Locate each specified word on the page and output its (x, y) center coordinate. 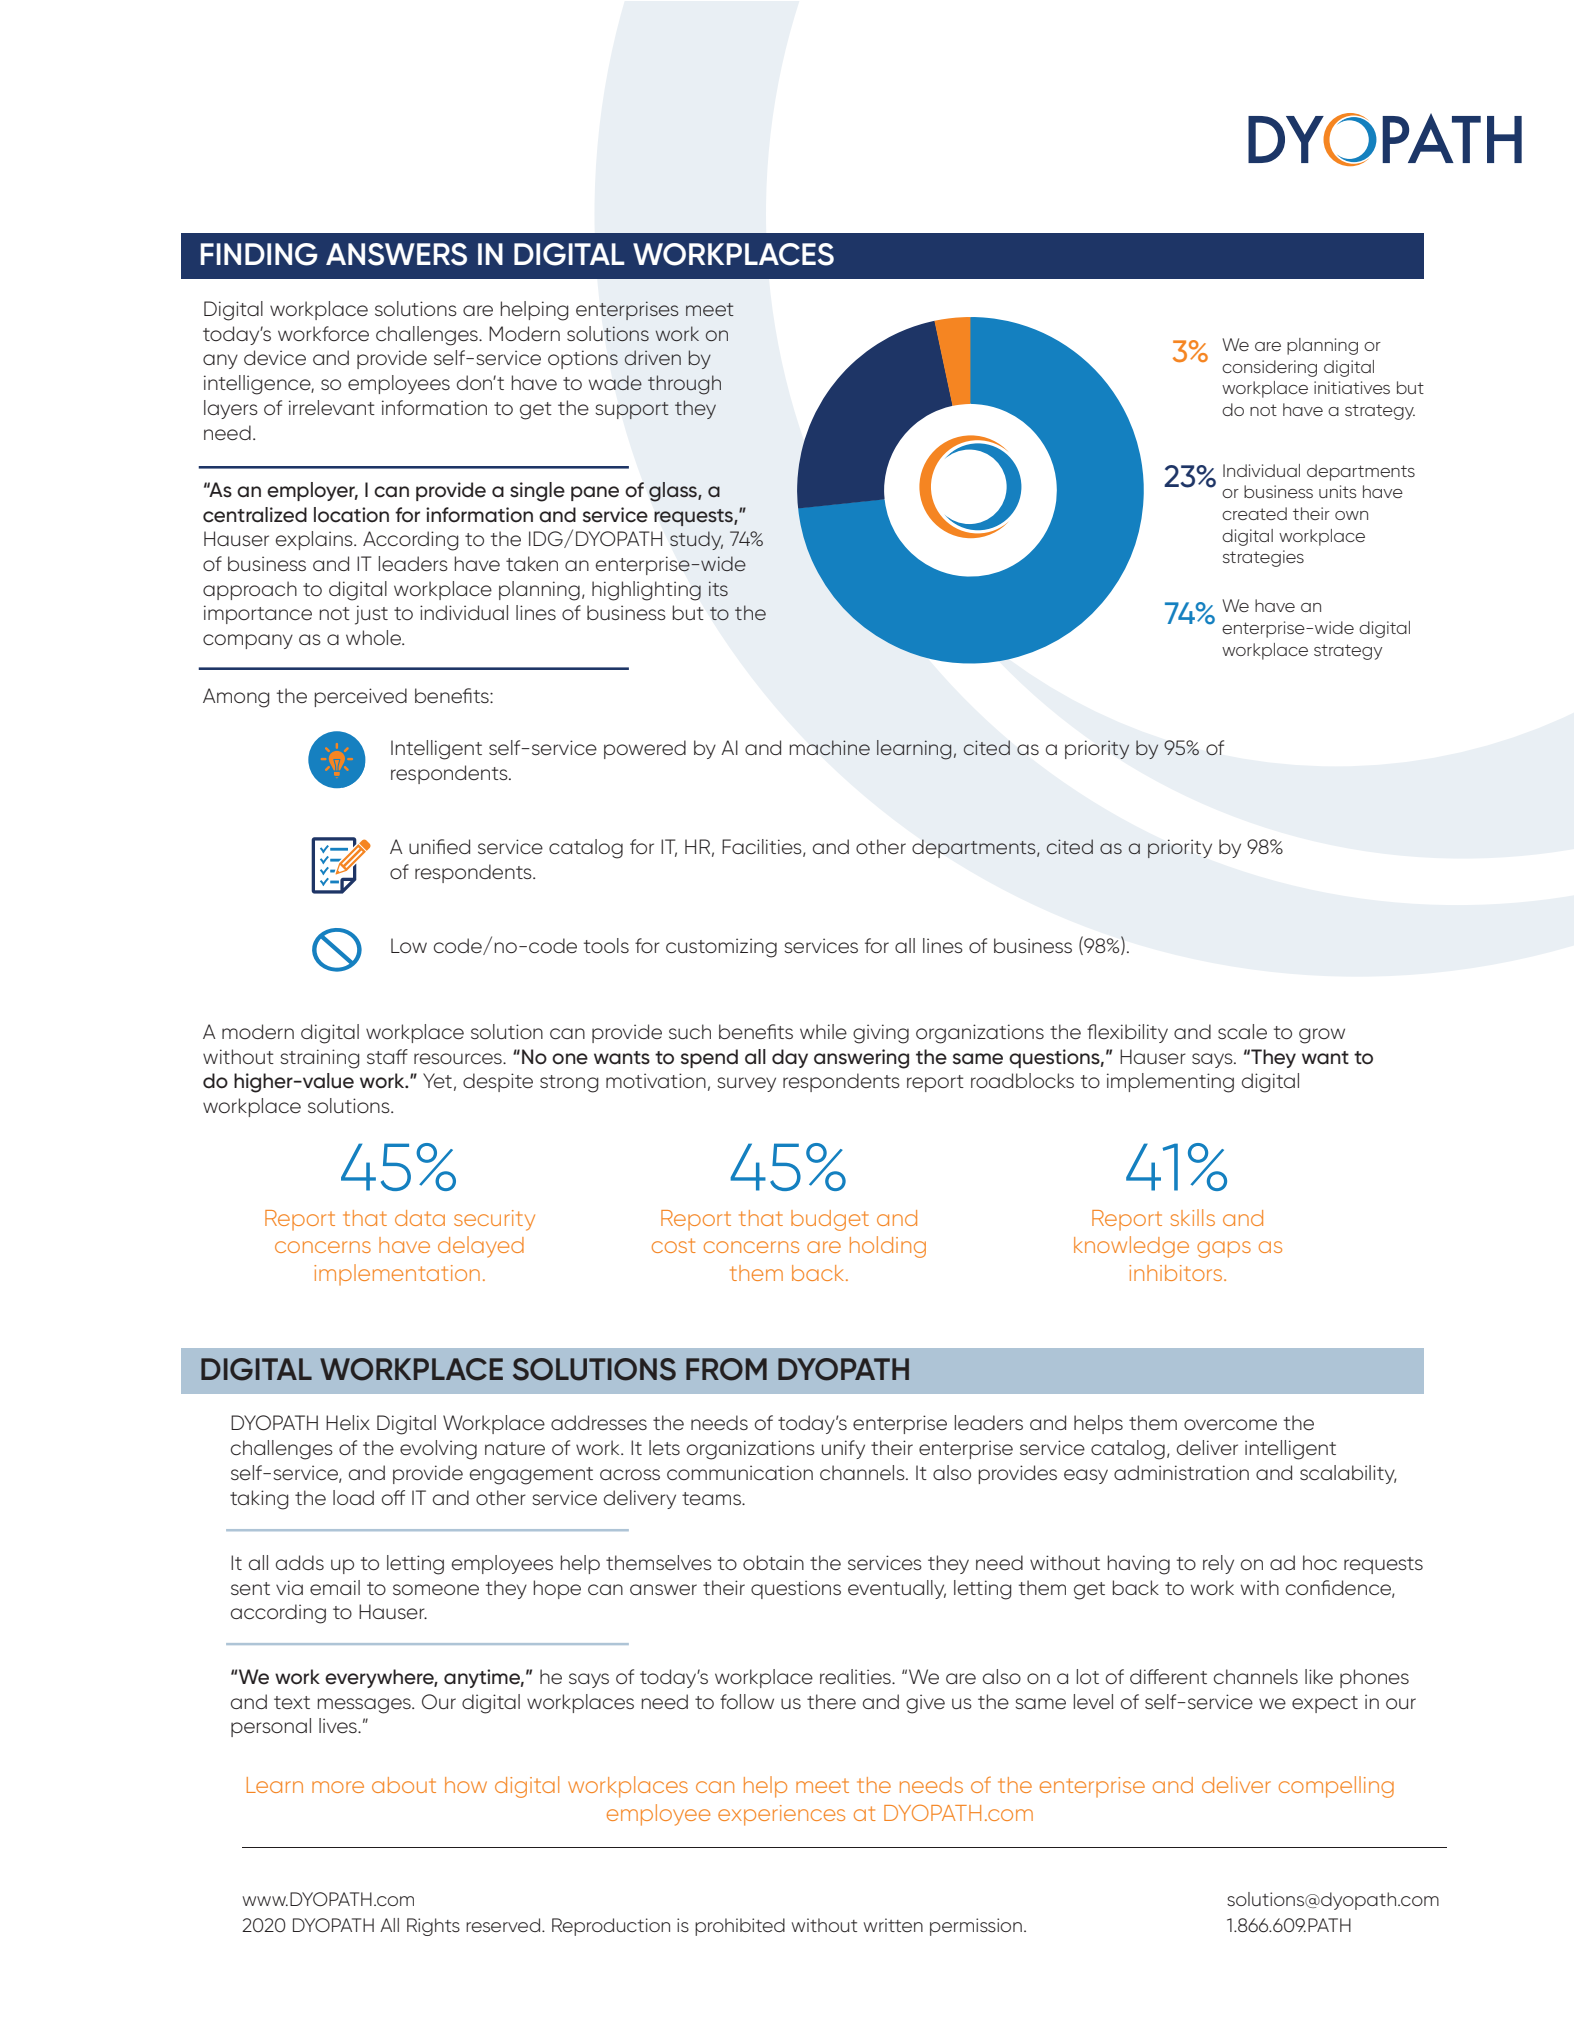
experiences (781, 1815)
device (275, 357)
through (684, 385)
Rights (433, 1927)
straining (320, 1059)
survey (746, 1084)
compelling (1336, 1787)
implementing (1170, 1083)
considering (1269, 368)
